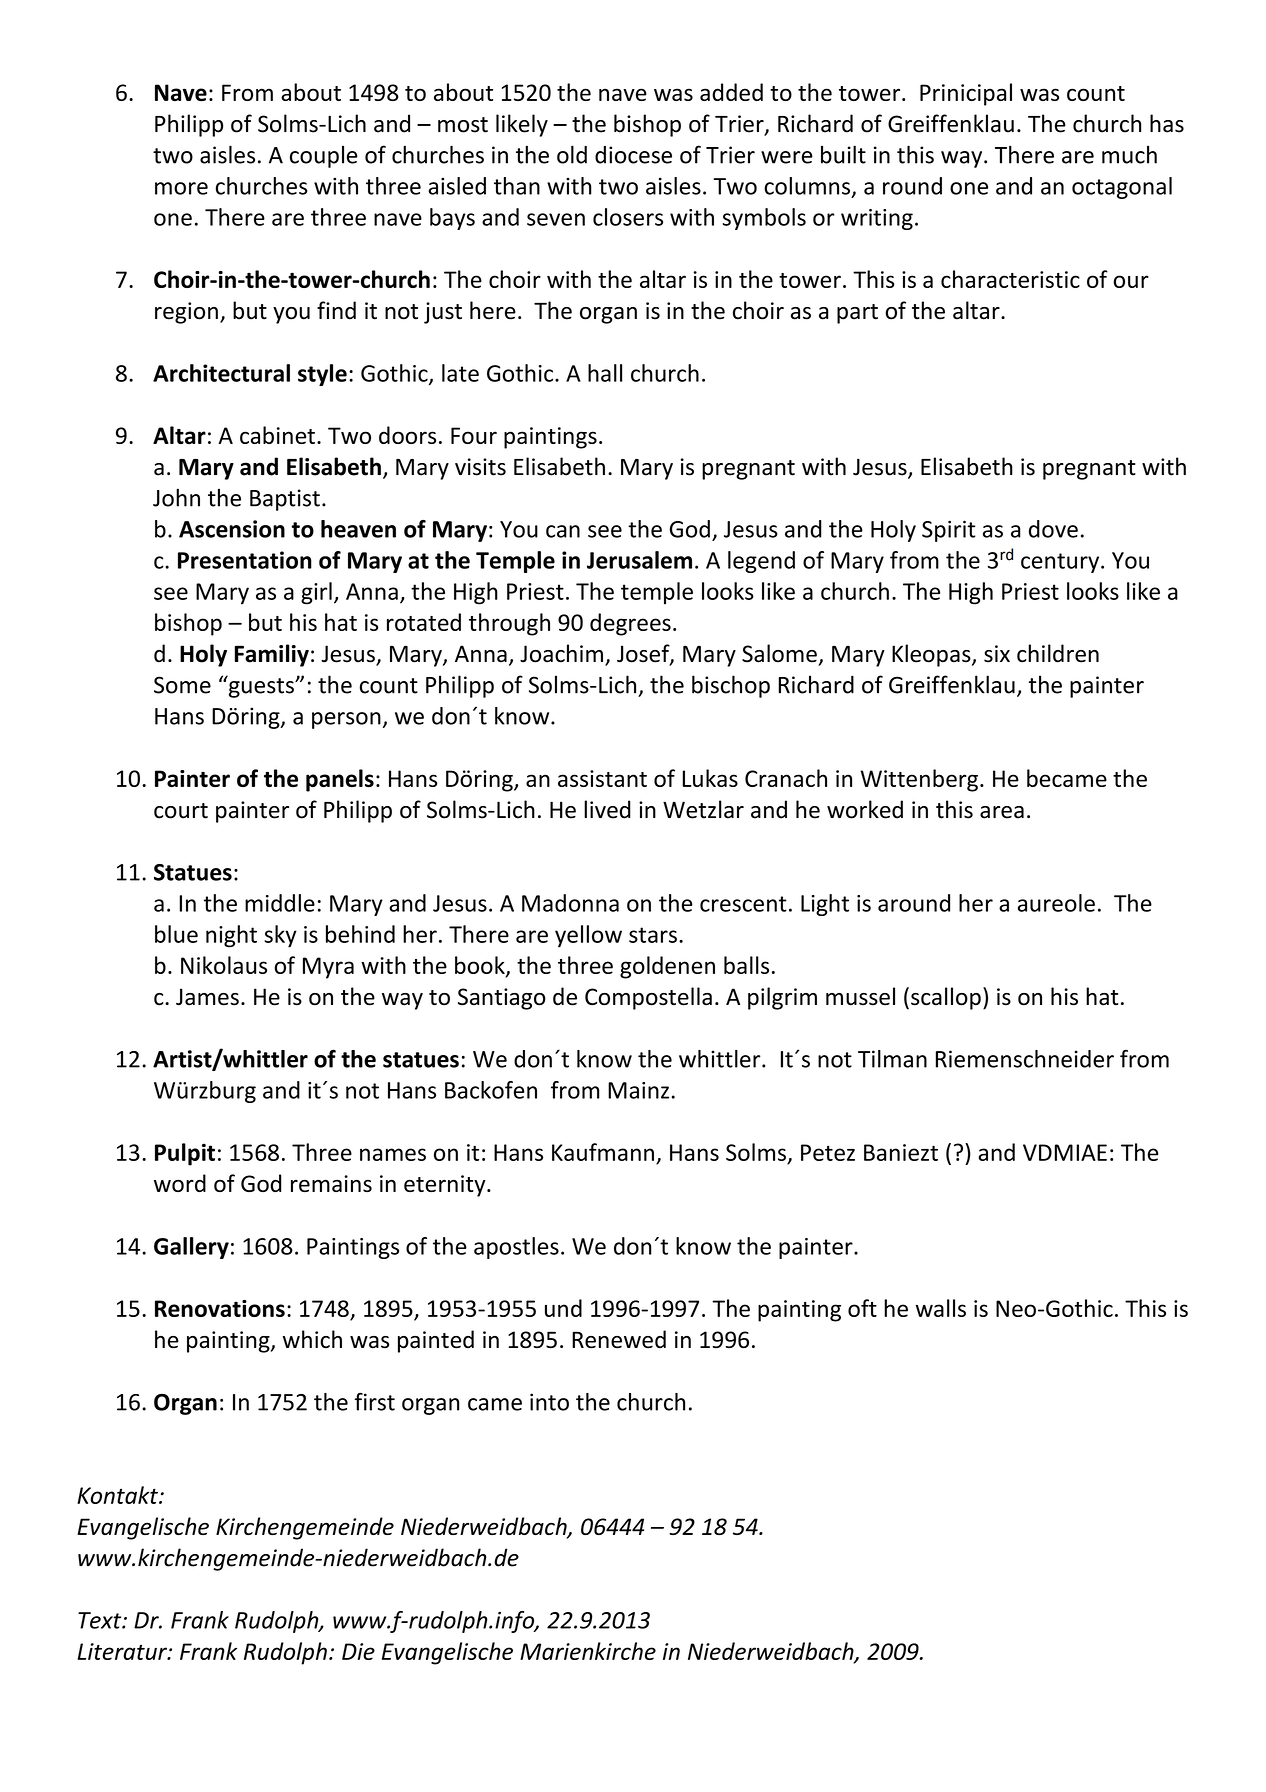 Image resolution: width=1266 pixels, height=1792 pixels. What do you see at coordinates (272, 655) in the page?
I see `Familiy` at bounding box center [272, 655].
